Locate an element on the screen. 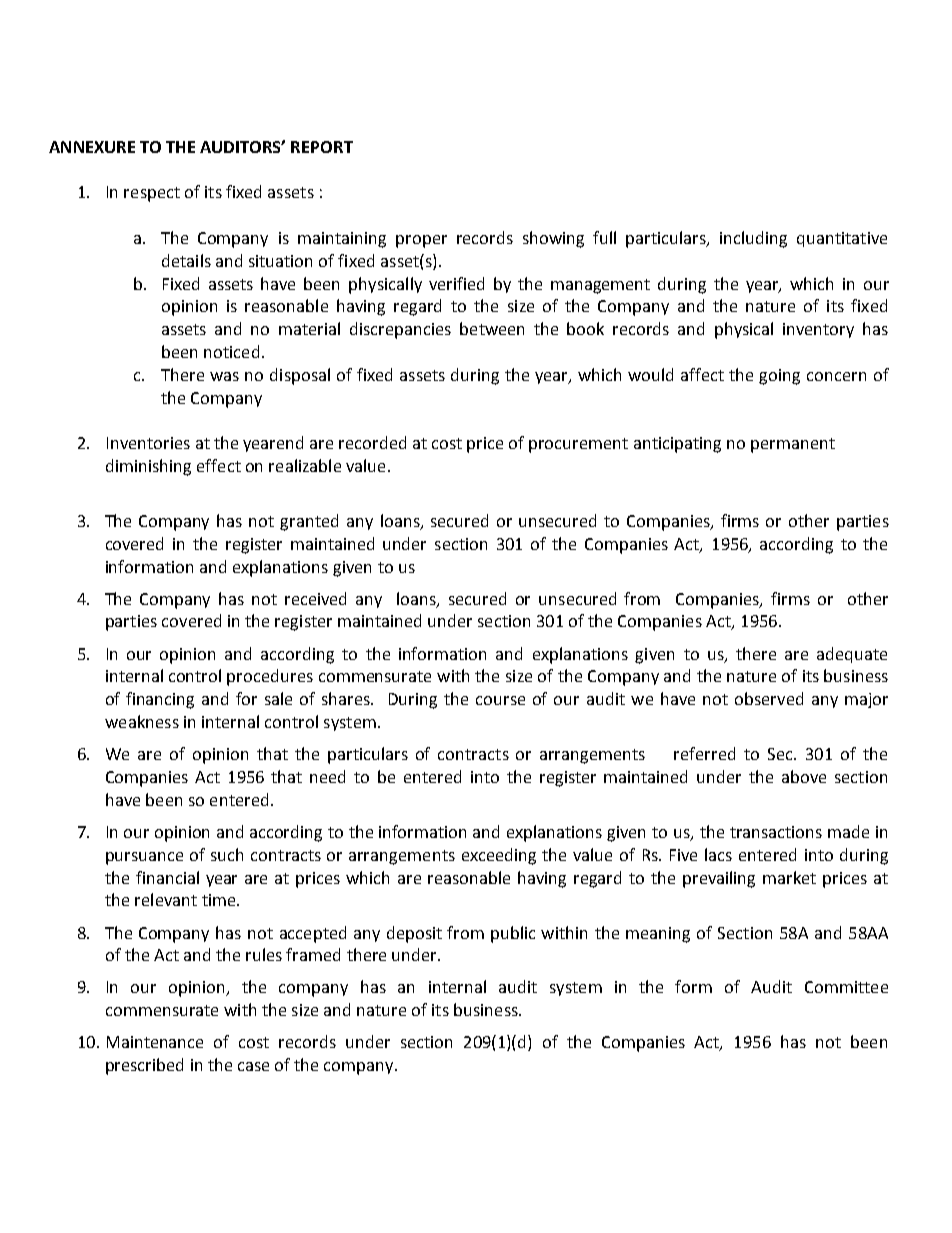  including is located at coordinates (753, 239).
